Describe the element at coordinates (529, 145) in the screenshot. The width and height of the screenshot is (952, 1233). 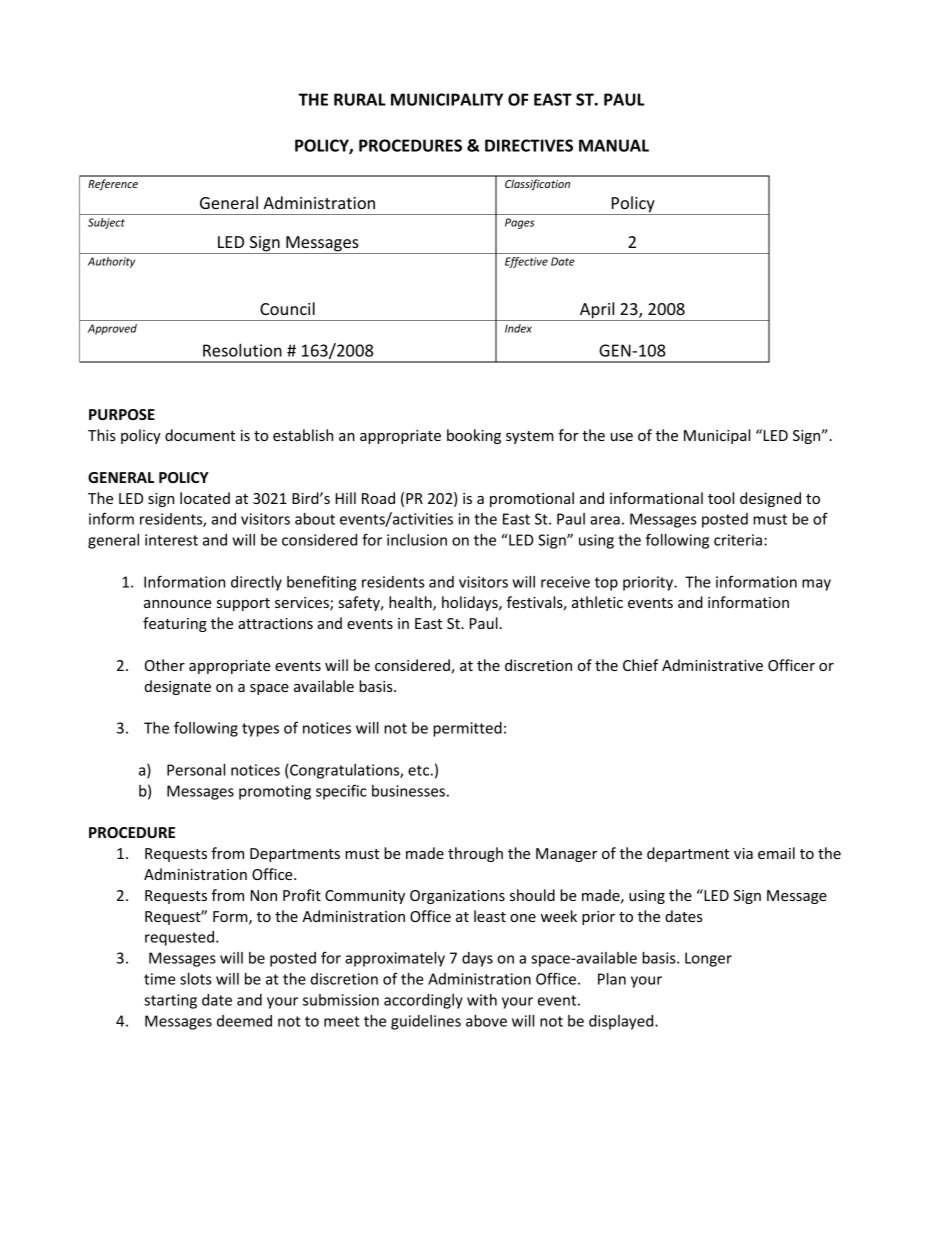
I see `DIRECTIVES` at that location.
